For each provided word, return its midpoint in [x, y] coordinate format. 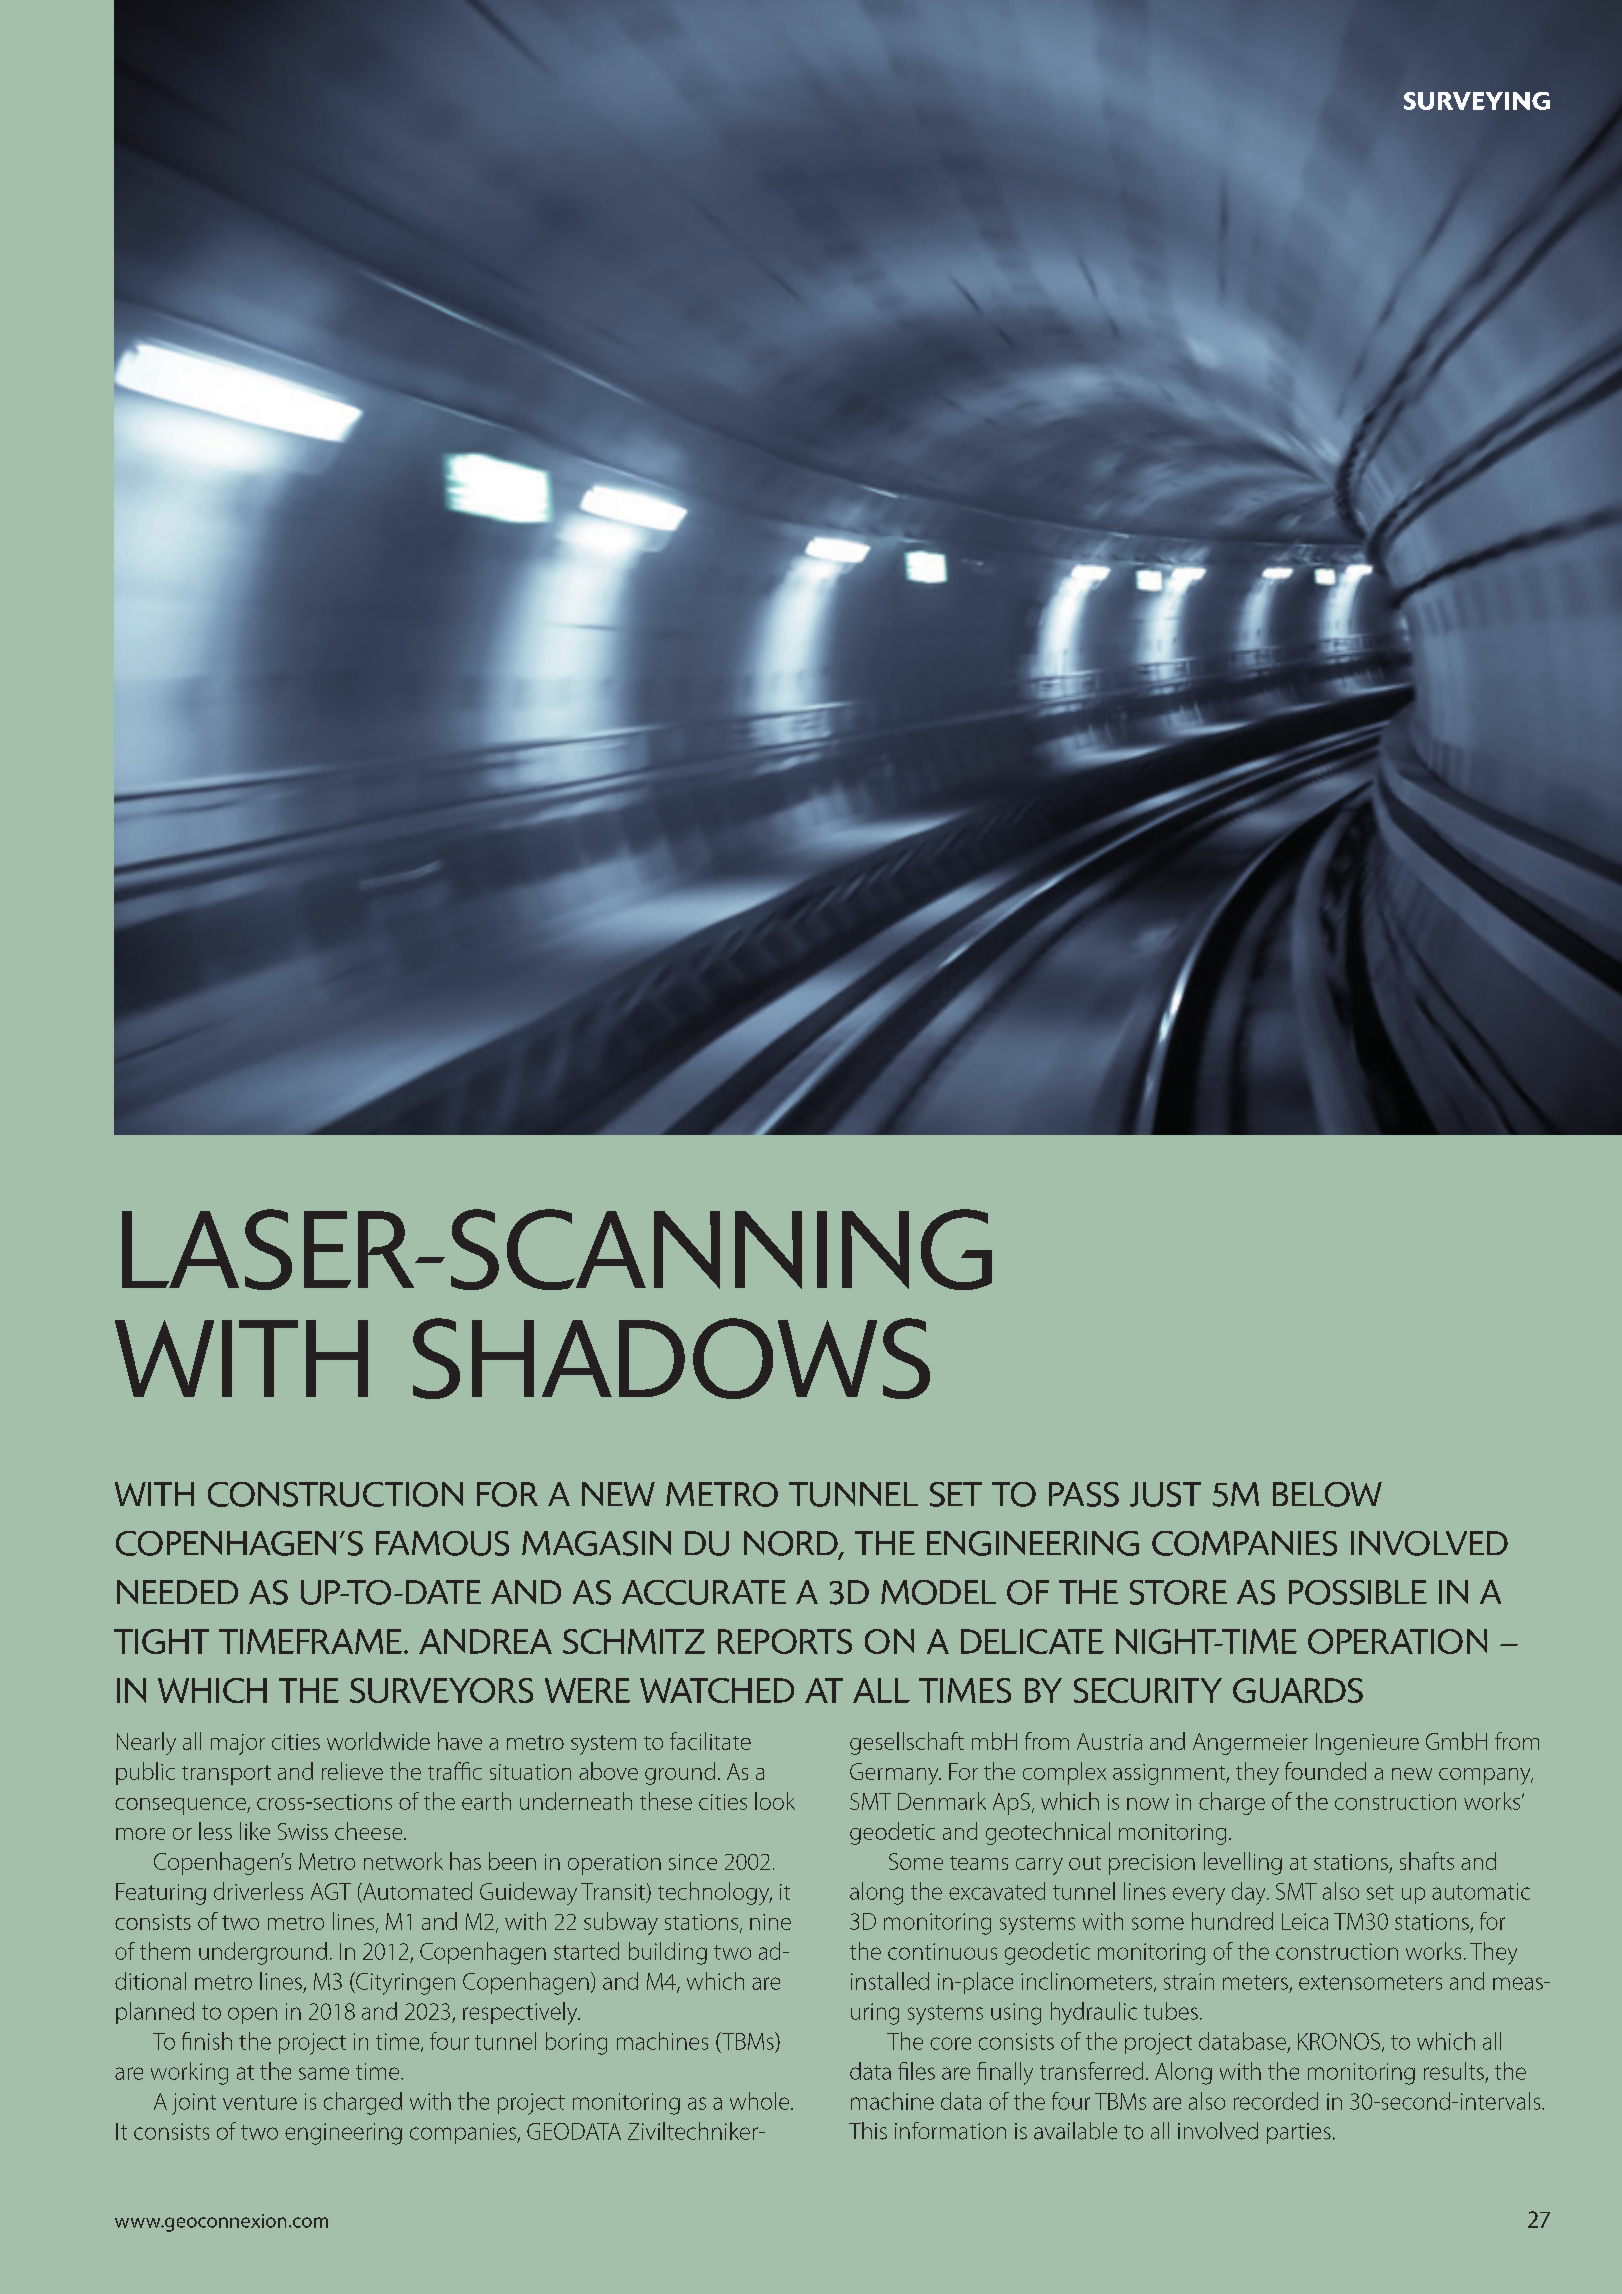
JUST [1165, 1494]
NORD [792, 1544]
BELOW [1327, 1494]
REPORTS [785, 1641]
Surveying [1477, 101]
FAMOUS [442, 1543]
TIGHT [161, 1641]
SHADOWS [671, 1358]
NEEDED [177, 1592]
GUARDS [1298, 1690]
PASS [1084, 1494]
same [324, 2073]
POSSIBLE [1358, 1592]
